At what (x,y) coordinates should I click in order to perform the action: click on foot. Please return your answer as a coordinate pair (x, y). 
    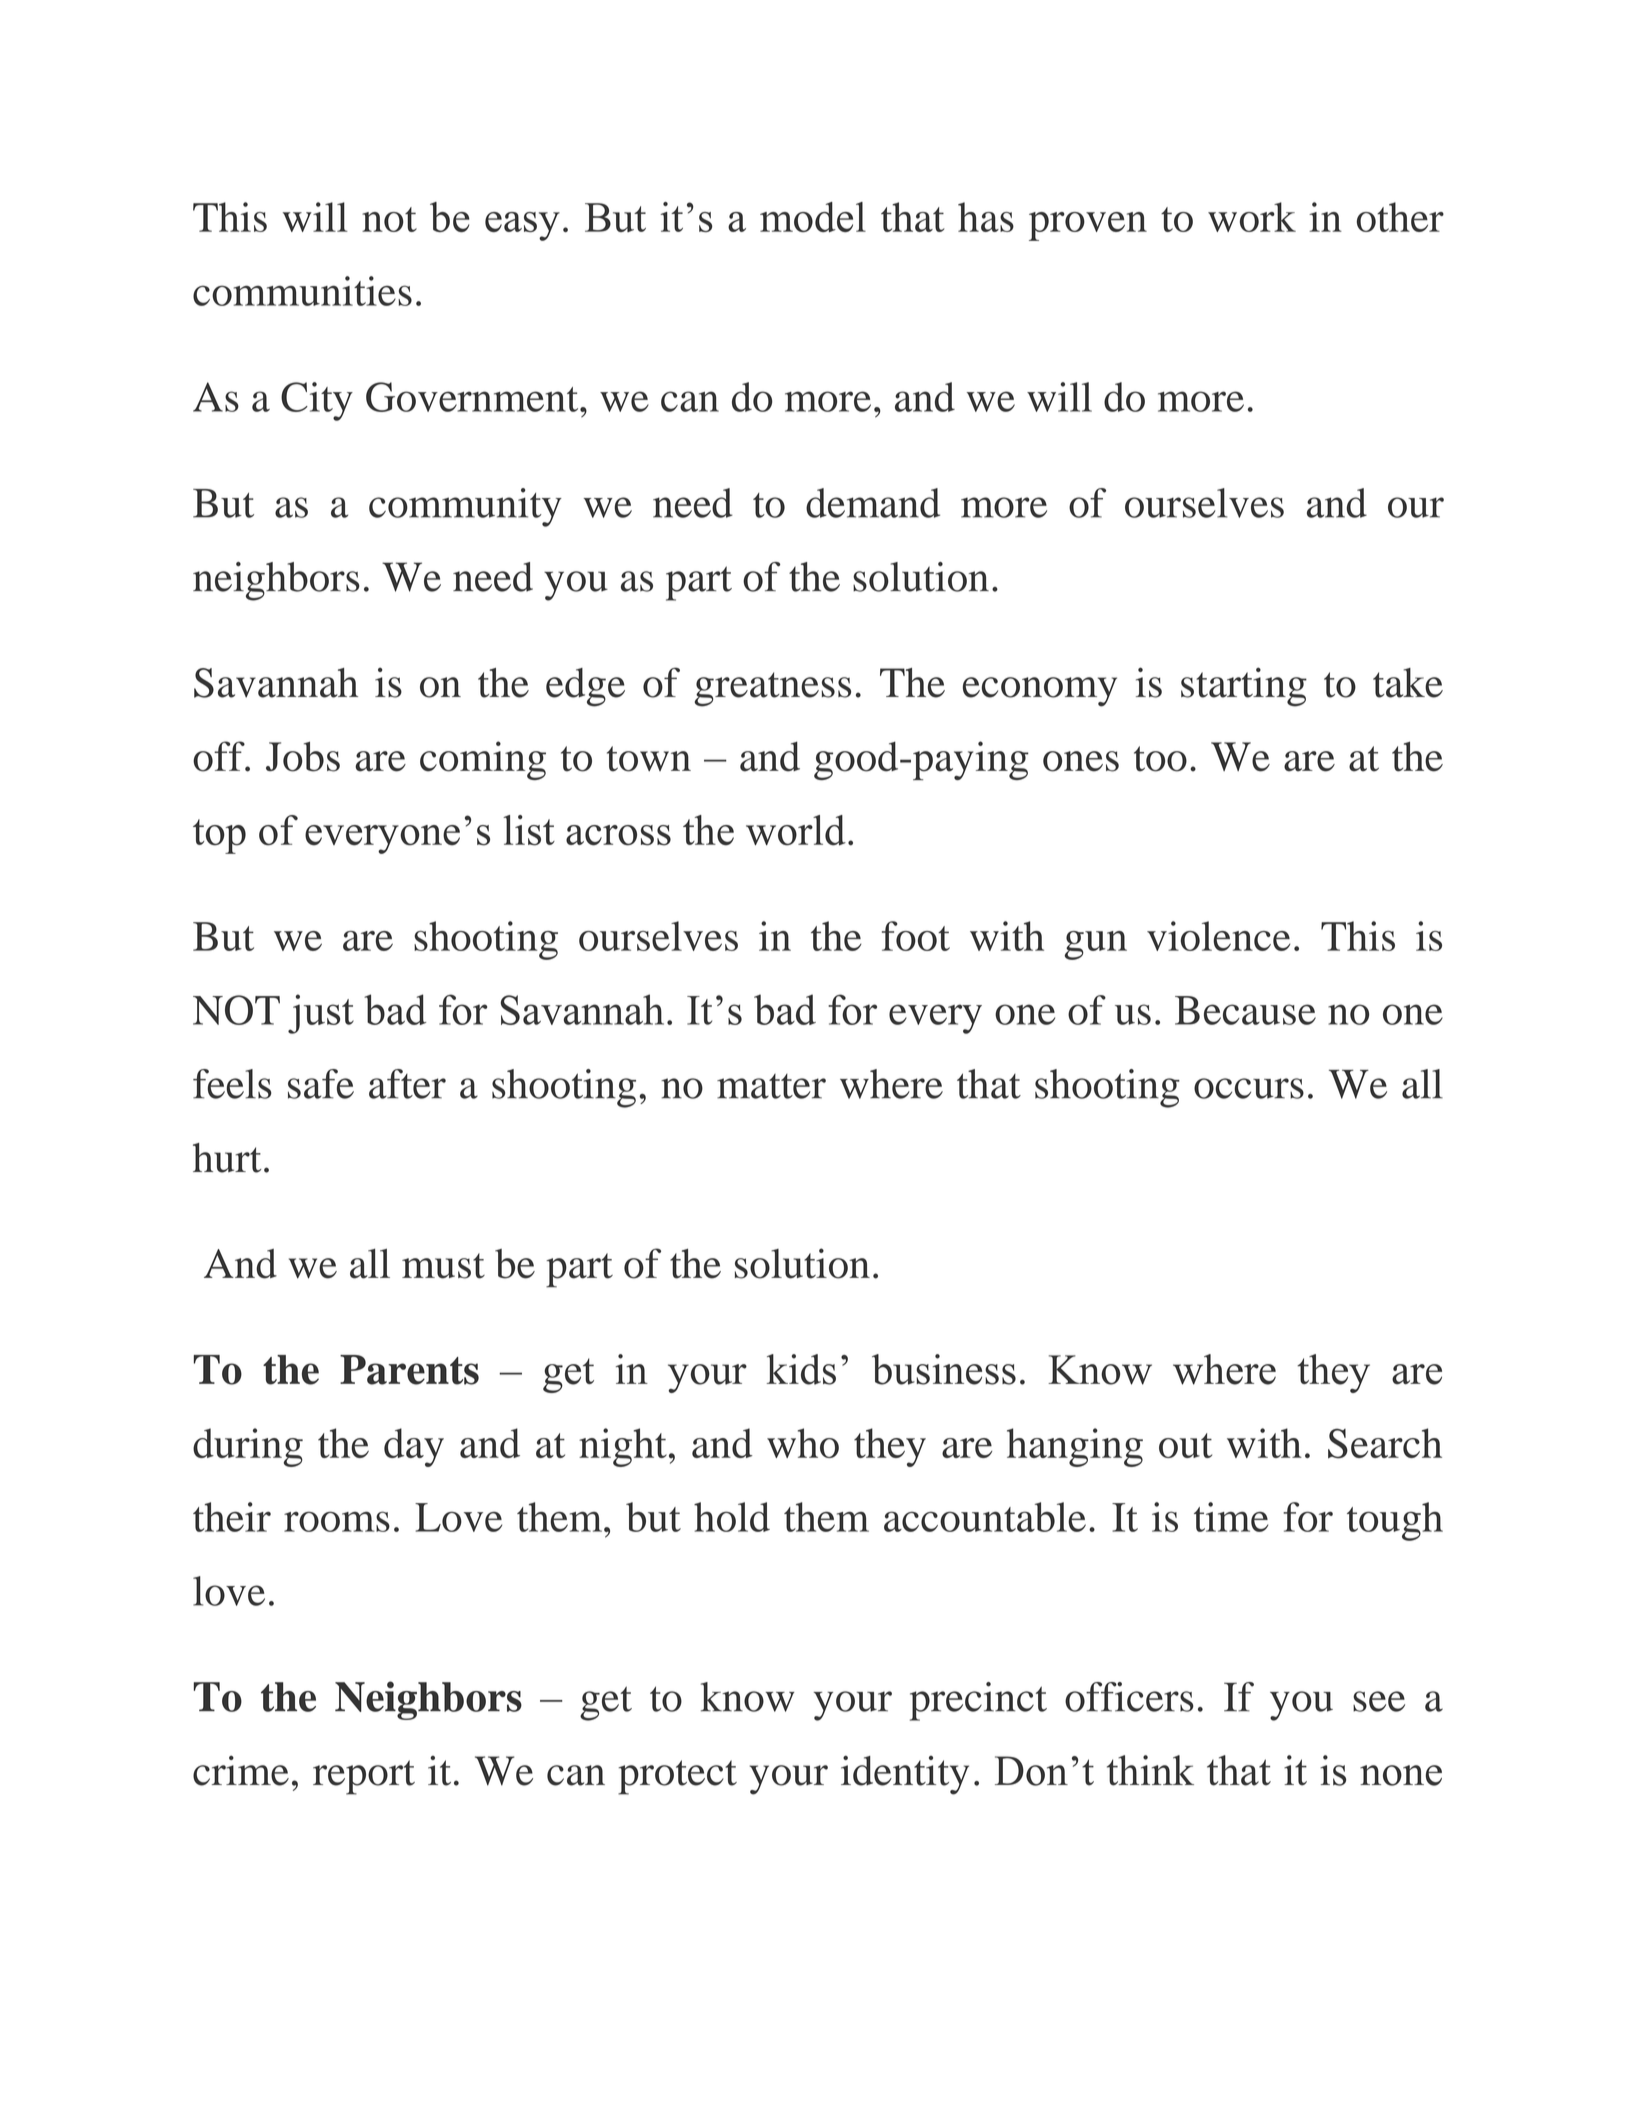
    Looking at the image, I should click on (916, 936).
